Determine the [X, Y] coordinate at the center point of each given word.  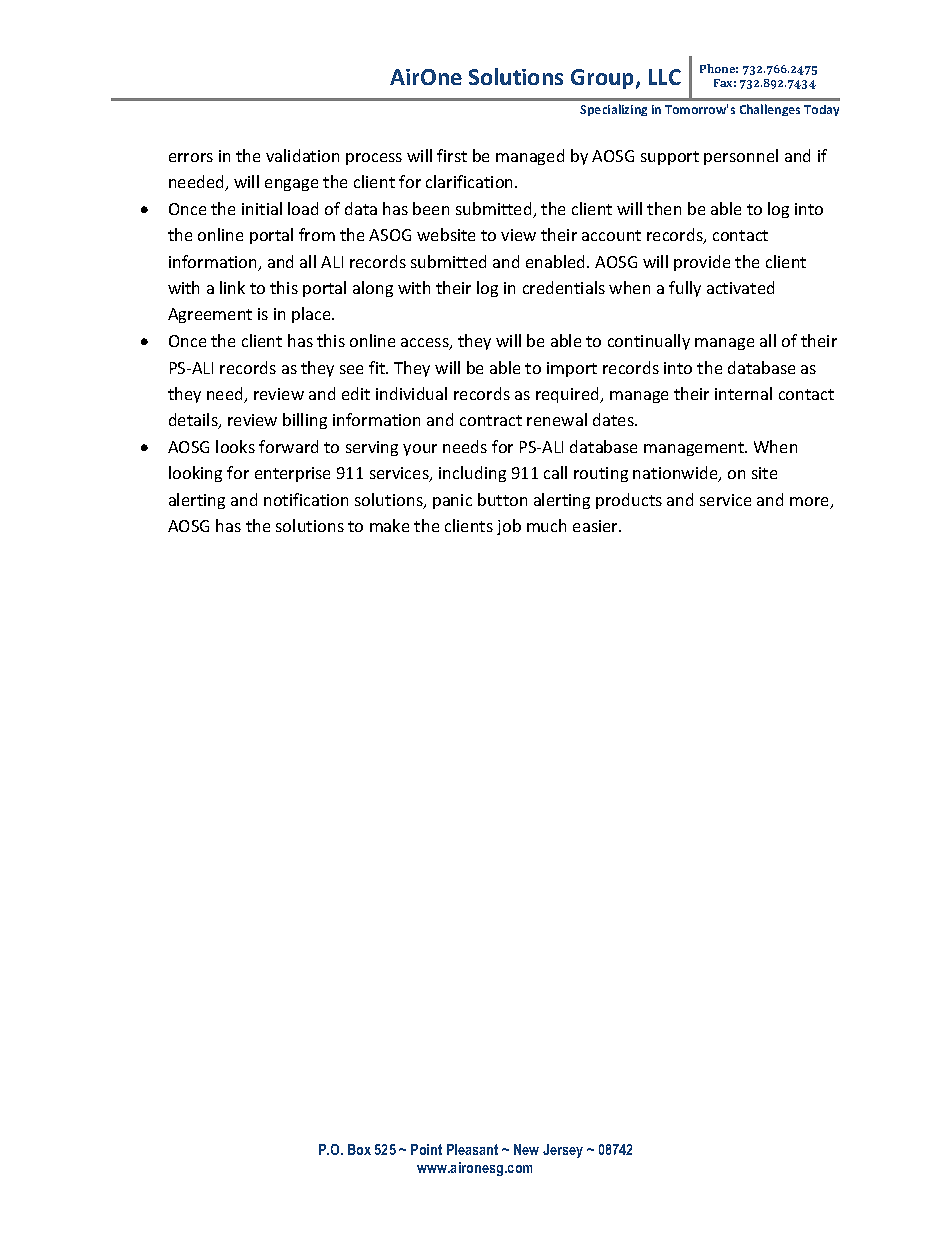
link [232, 287]
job [509, 527]
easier [597, 526]
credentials [564, 287]
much [546, 525]
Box [359, 1149]
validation [302, 155]
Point [426, 1149]
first [452, 155]
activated [740, 287]
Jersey [563, 1151]
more [811, 503]
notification [306, 499]
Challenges [770, 110]
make [389, 525]
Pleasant [472, 1149]
